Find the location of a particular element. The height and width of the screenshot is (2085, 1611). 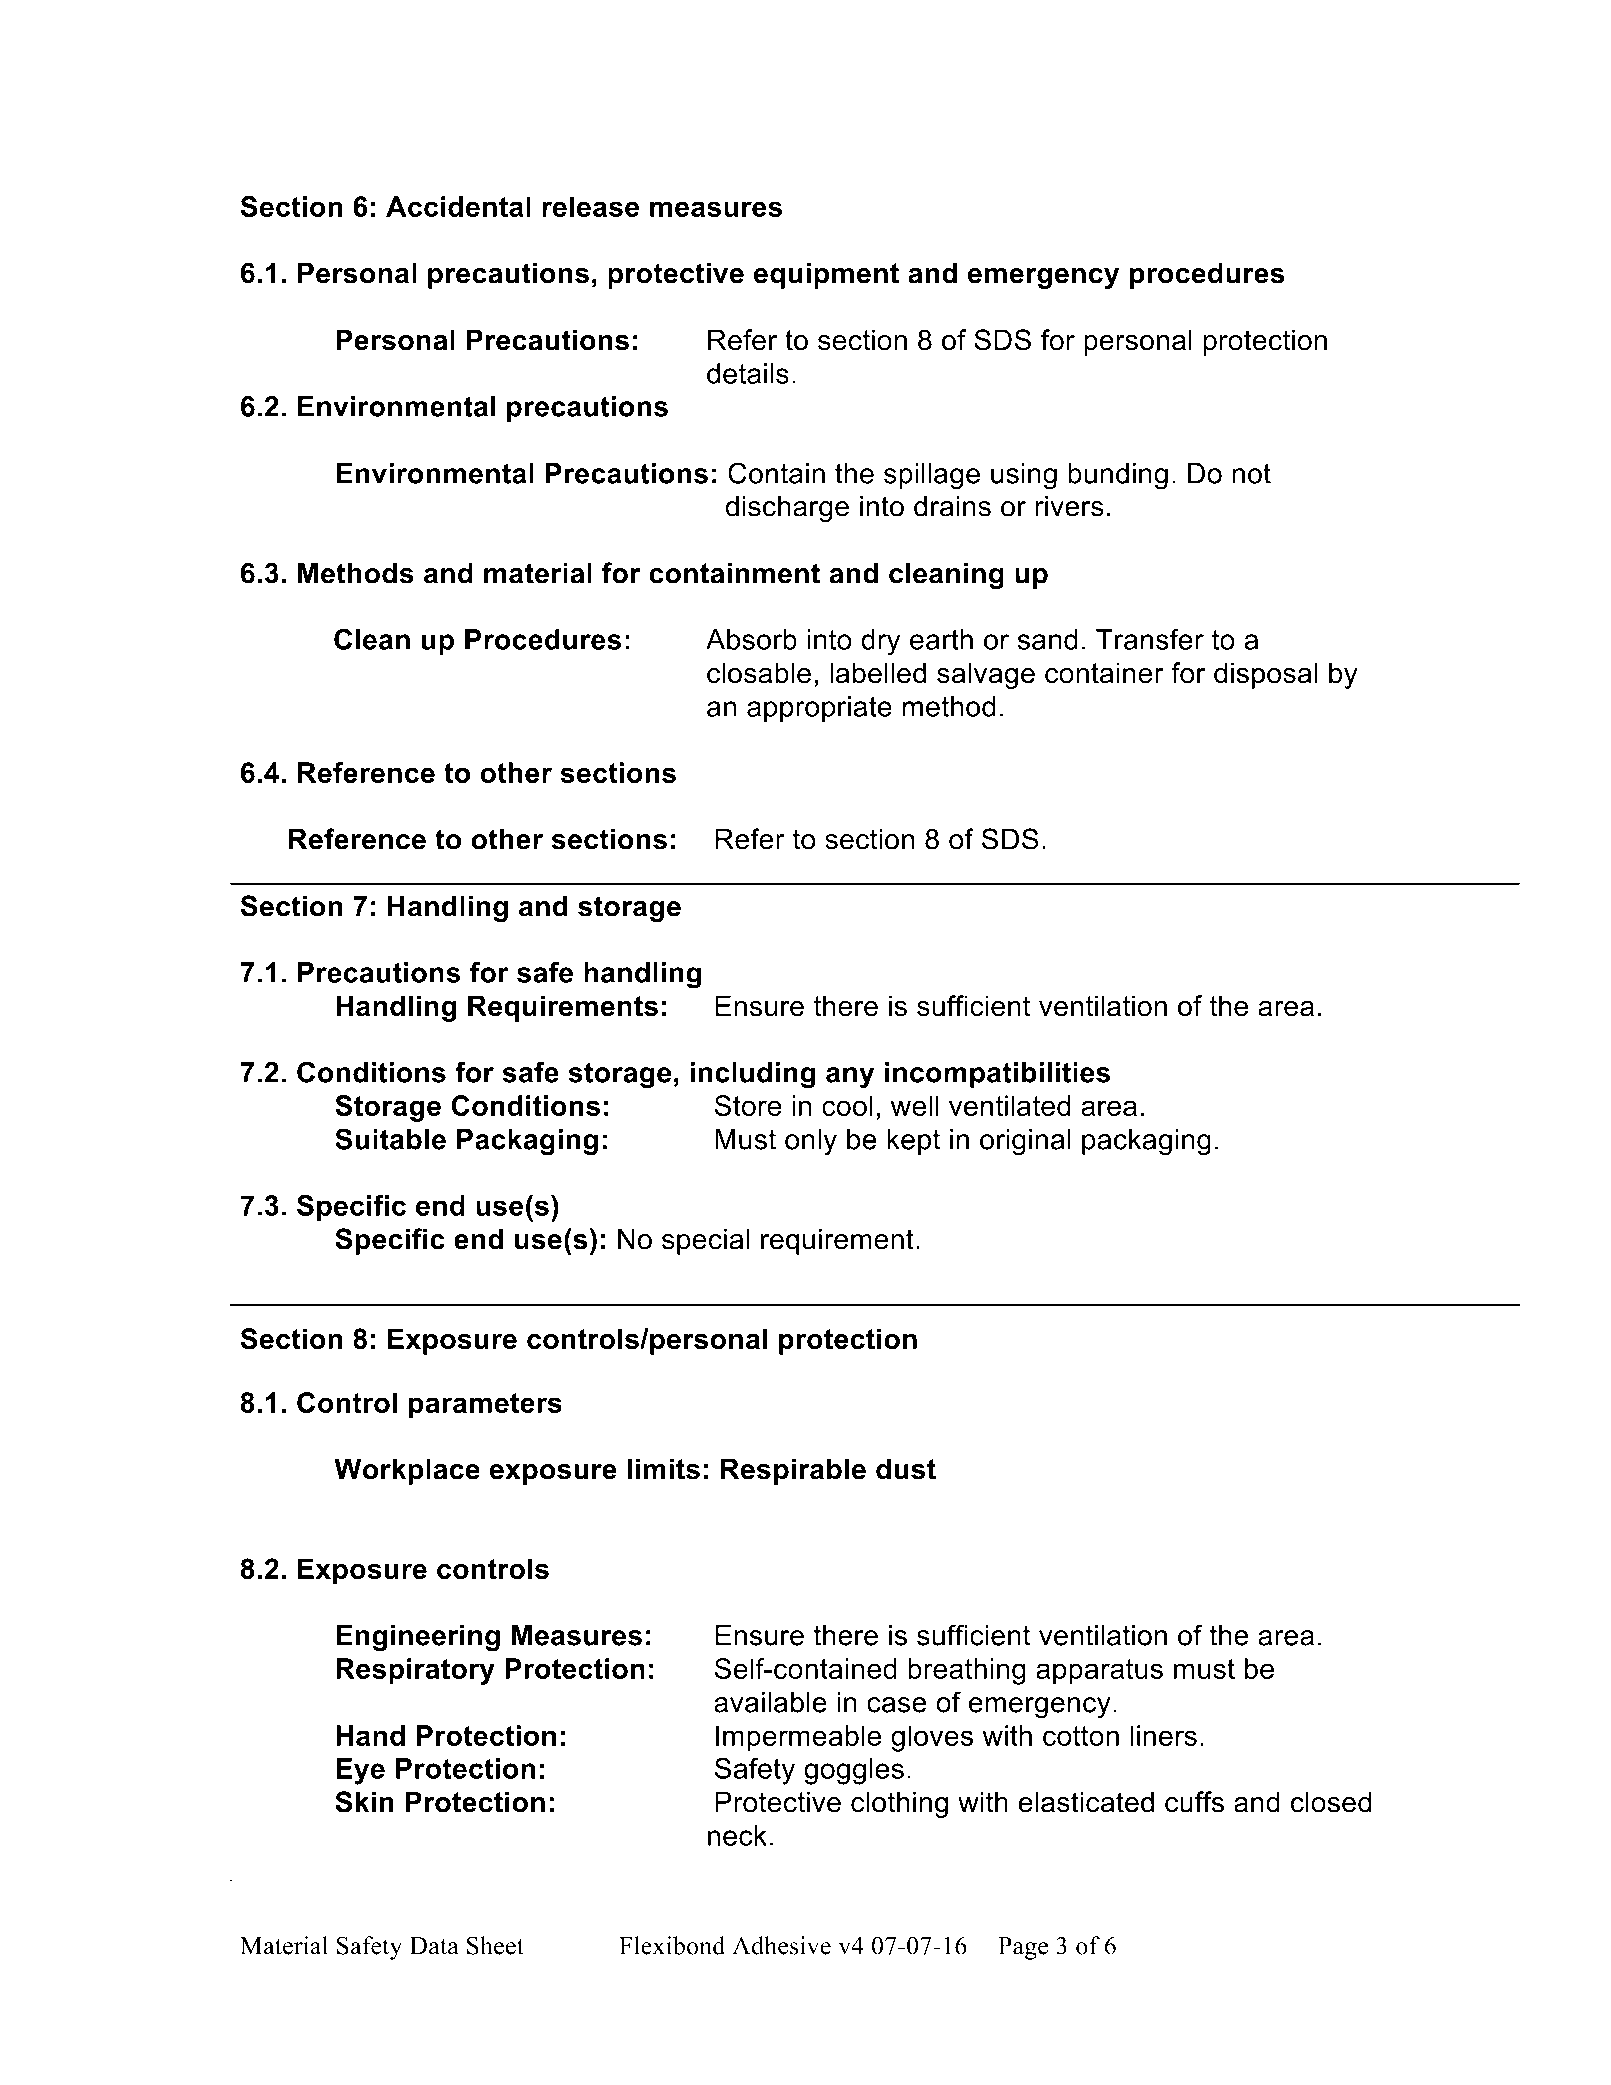

dust is located at coordinates (906, 1469).
